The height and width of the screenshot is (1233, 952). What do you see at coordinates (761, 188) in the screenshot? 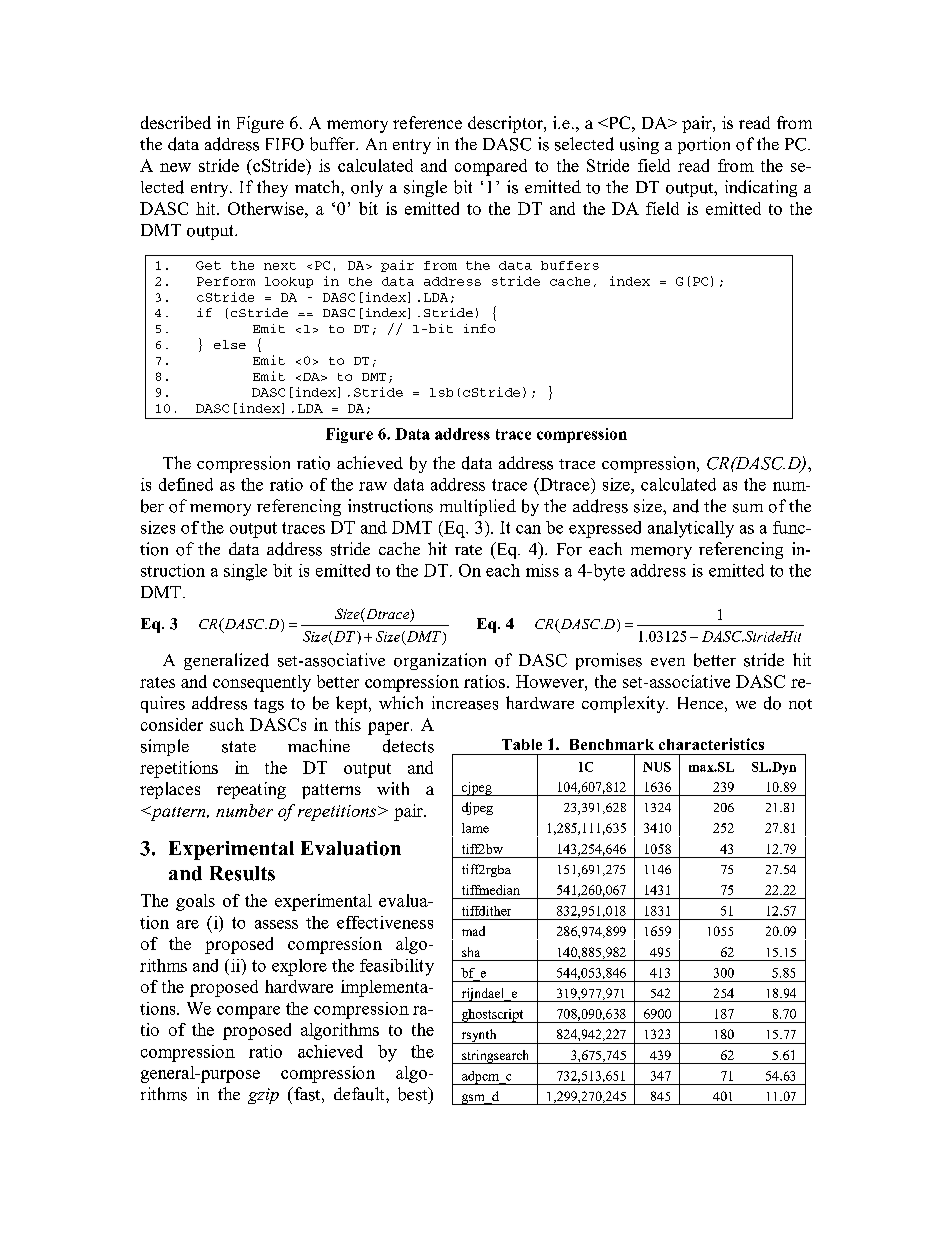
I see `indicating` at bounding box center [761, 188].
